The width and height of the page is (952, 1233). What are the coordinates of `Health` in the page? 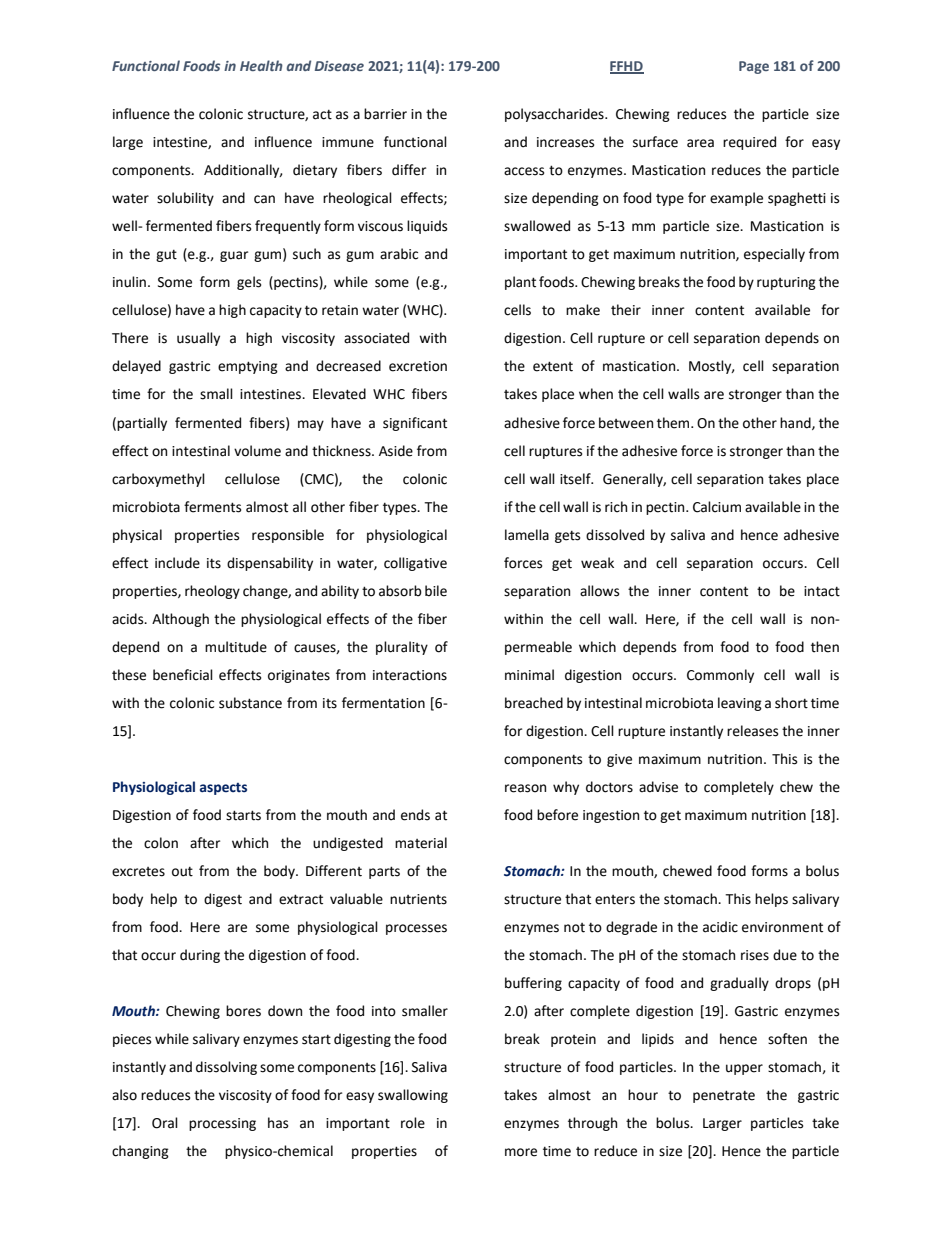 It's located at (261, 65).
